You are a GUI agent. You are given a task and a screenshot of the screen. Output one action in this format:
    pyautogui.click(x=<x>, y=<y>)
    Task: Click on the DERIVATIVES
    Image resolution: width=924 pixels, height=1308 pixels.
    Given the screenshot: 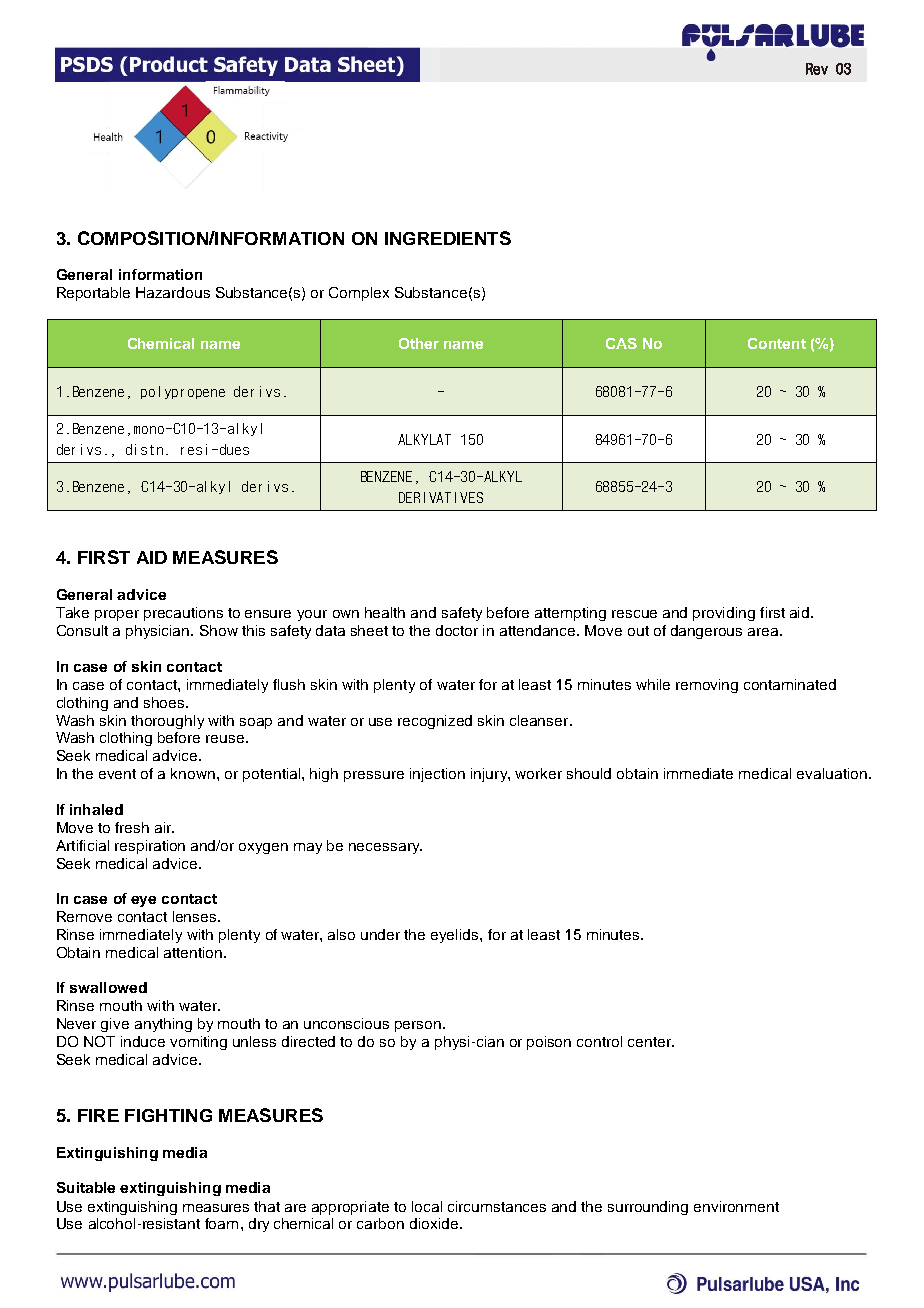 What is the action you would take?
    pyautogui.click(x=441, y=497)
